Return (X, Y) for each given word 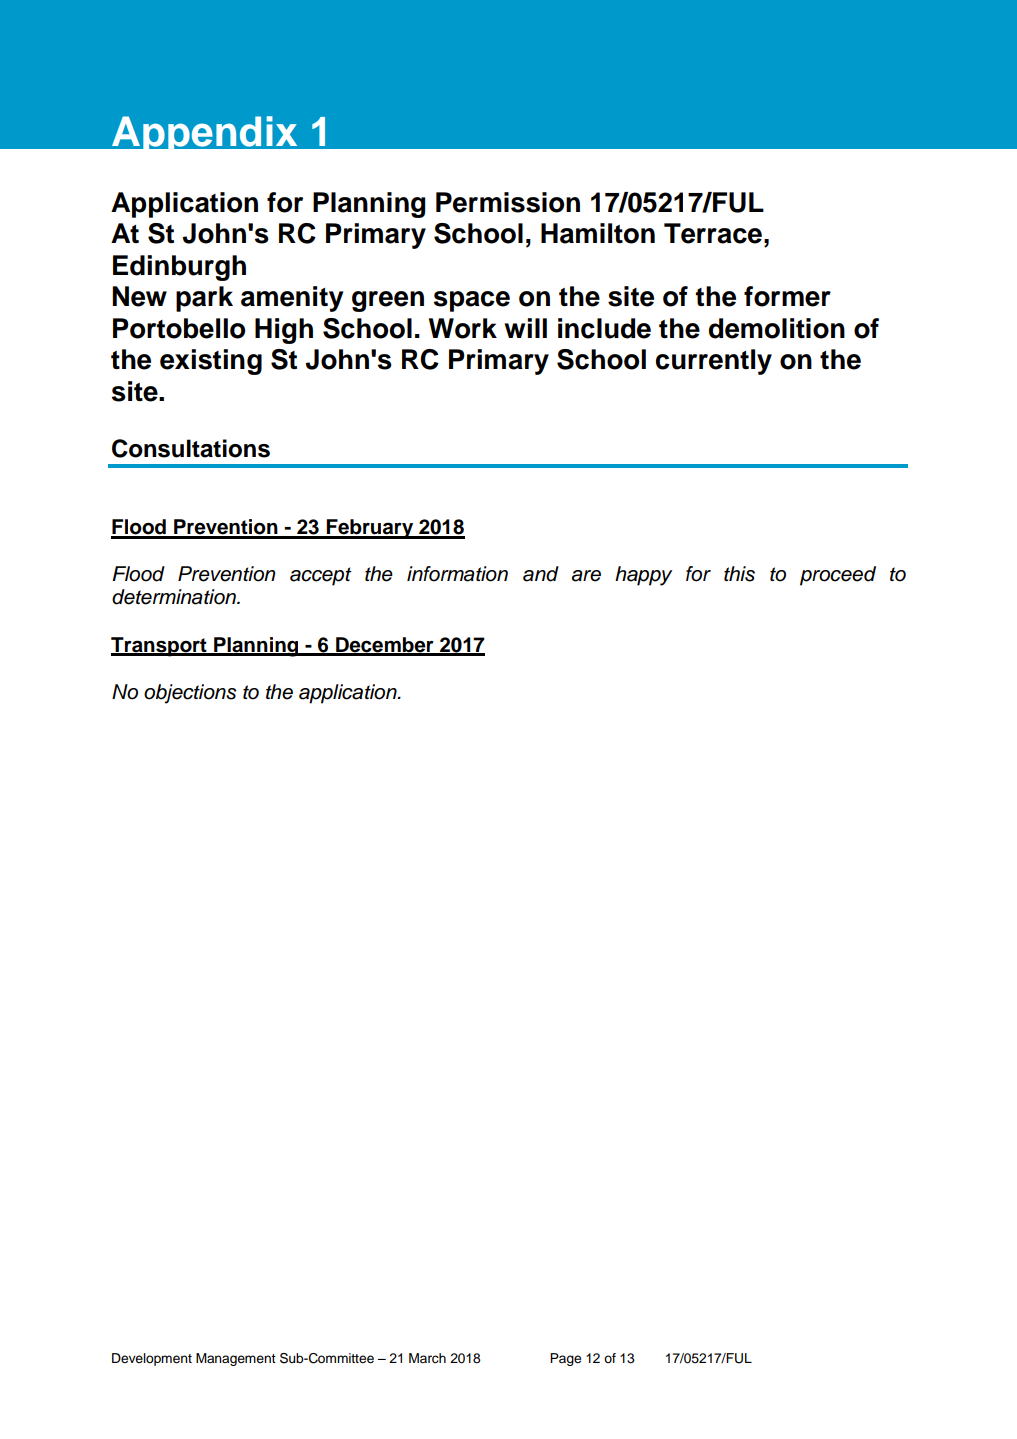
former (787, 296)
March (427, 1358)
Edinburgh (179, 268)
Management (236, 1359)
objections (190, 694)
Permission (508, 202)
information (457, 574)
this (739, 574)
